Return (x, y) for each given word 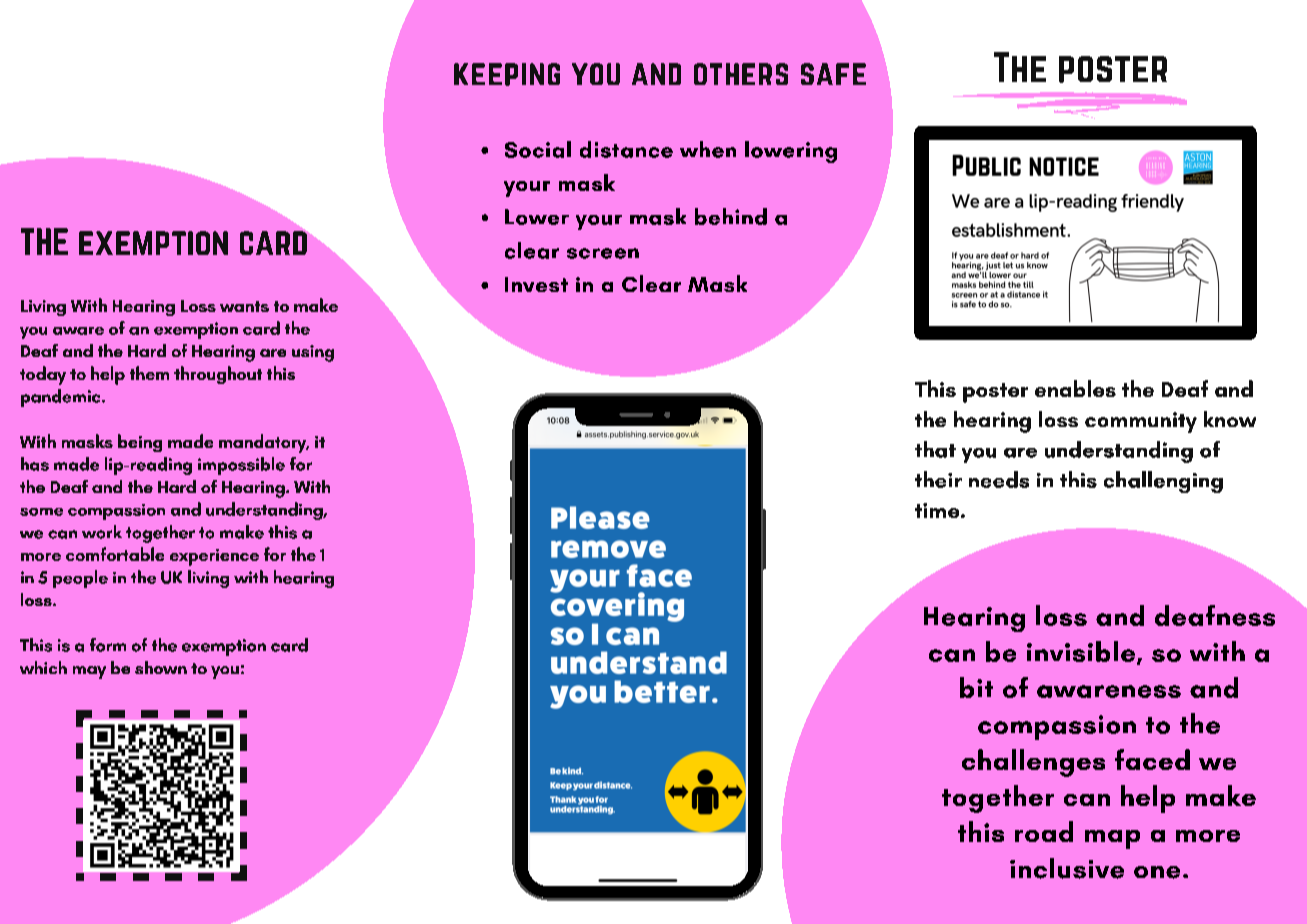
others (741, 74)
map (1112, 839)
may (89, 672)
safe (833, 74)
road (1044, 831)
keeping (507, 74)
